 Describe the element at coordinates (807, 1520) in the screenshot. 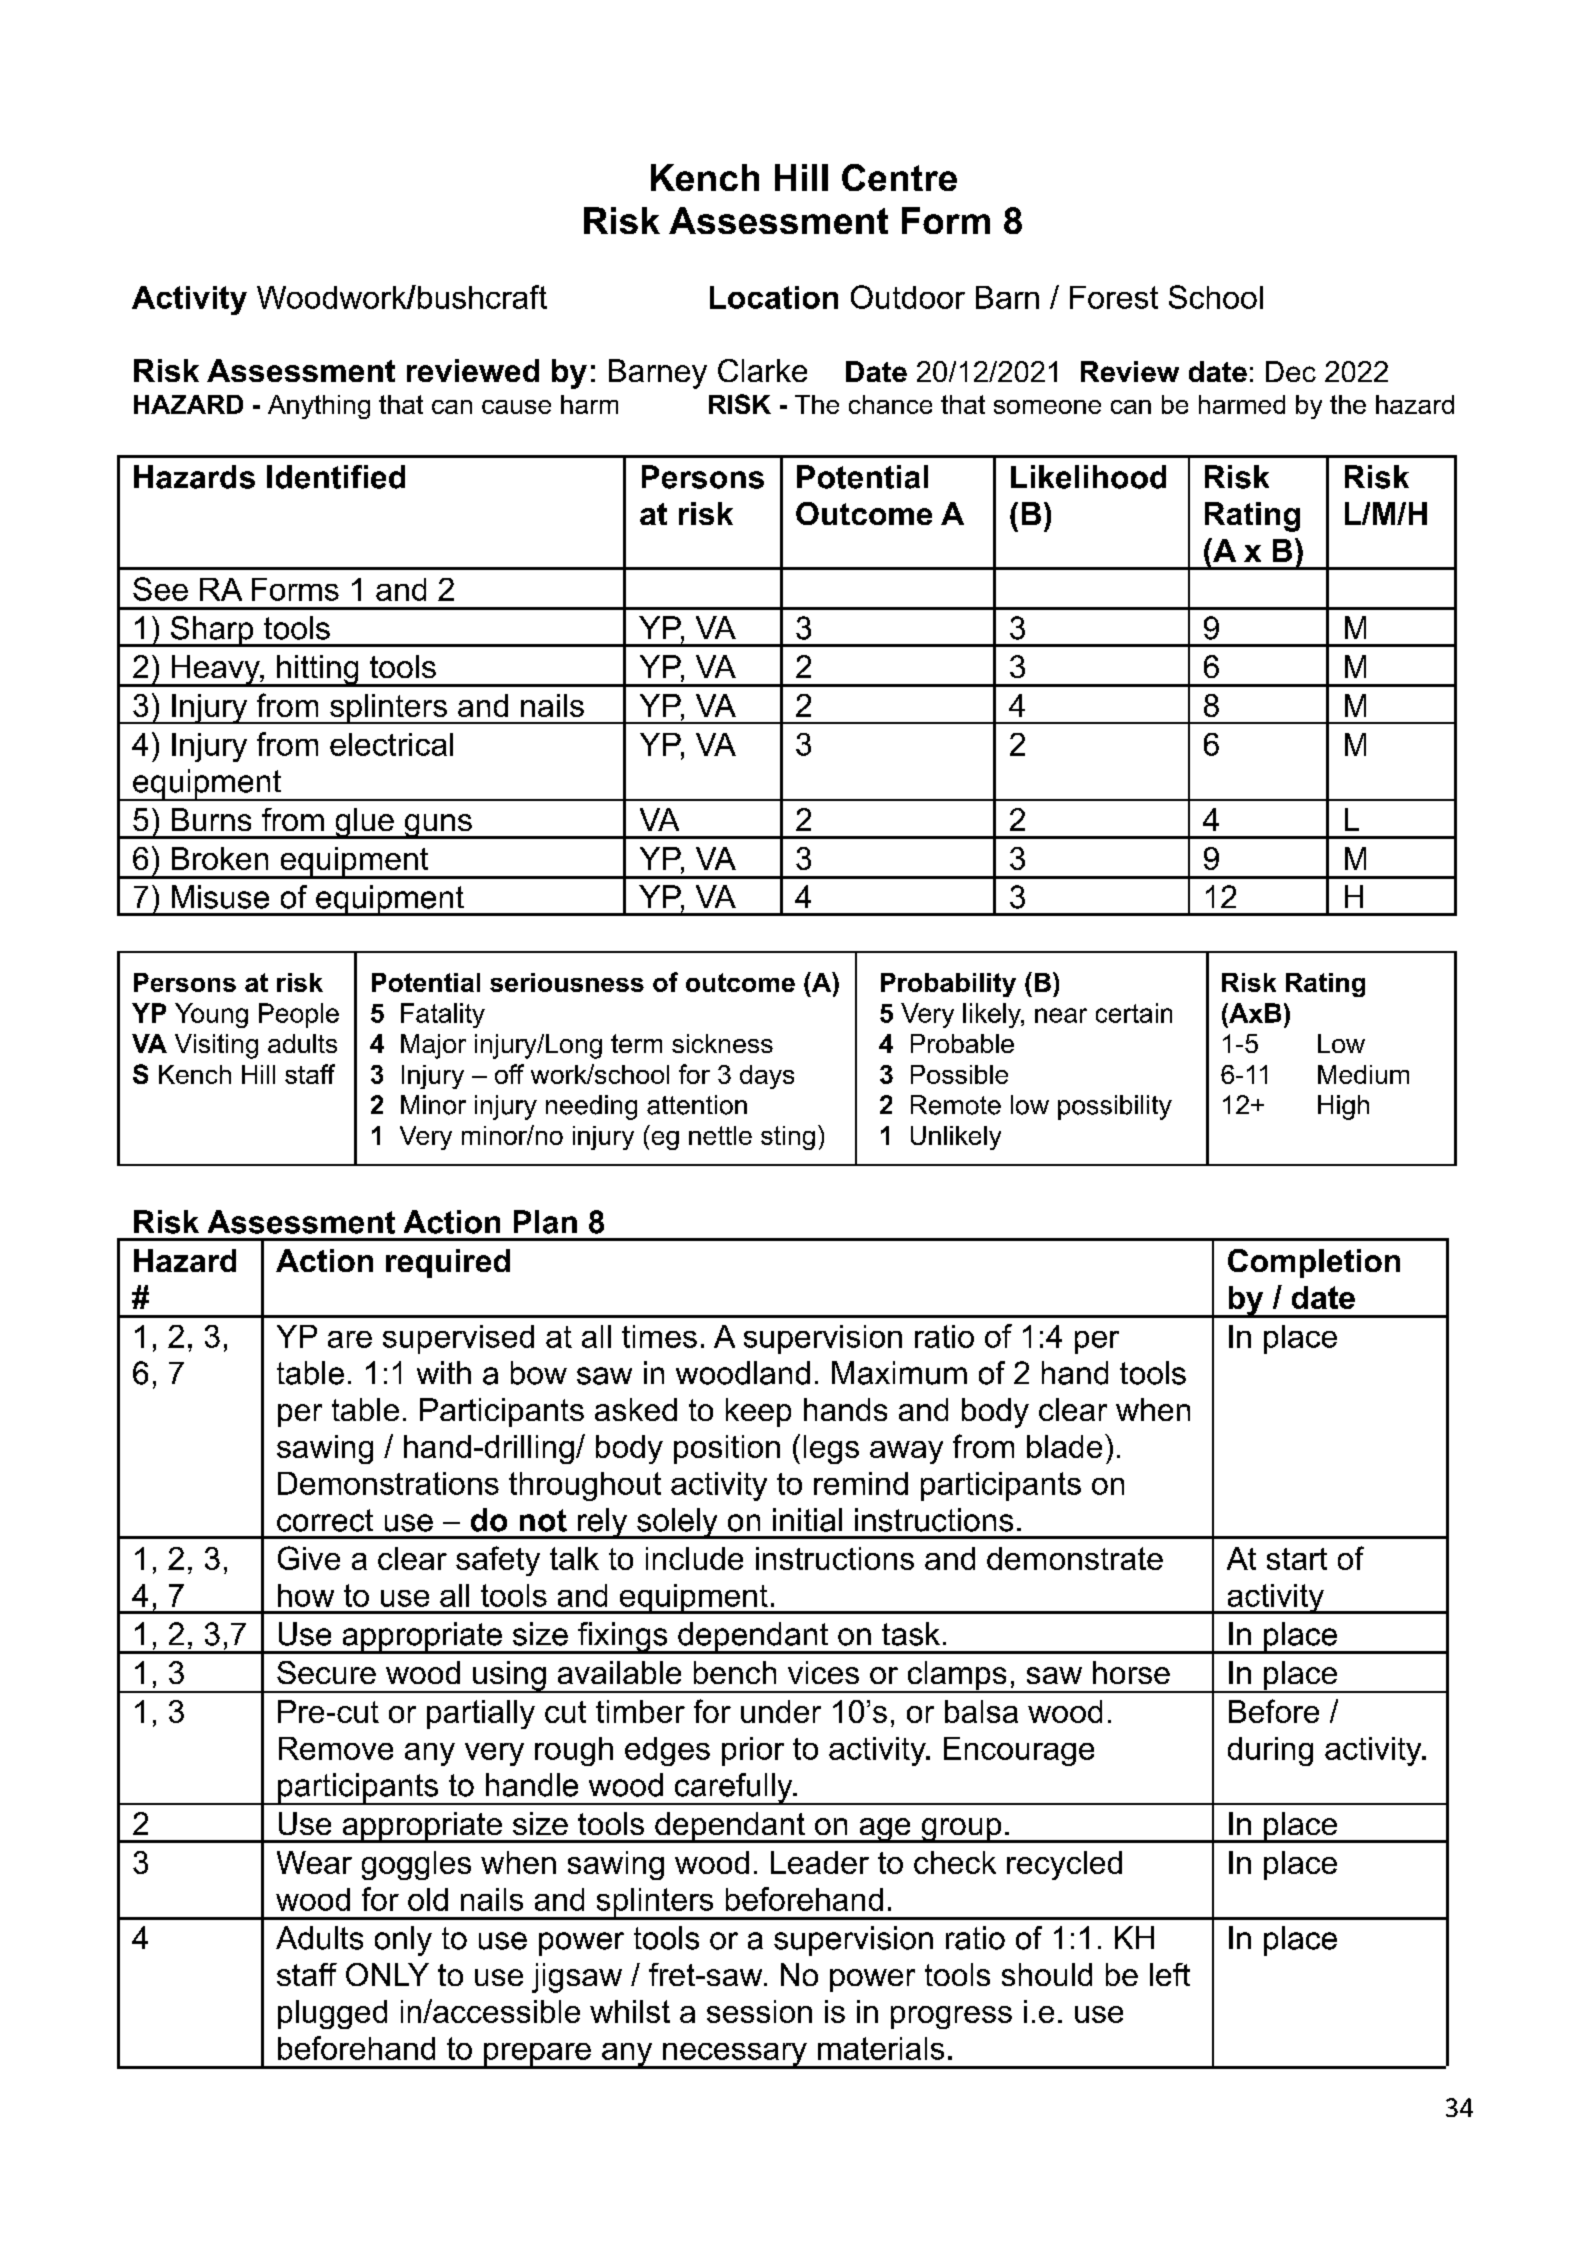

I see `initial` at that location.
